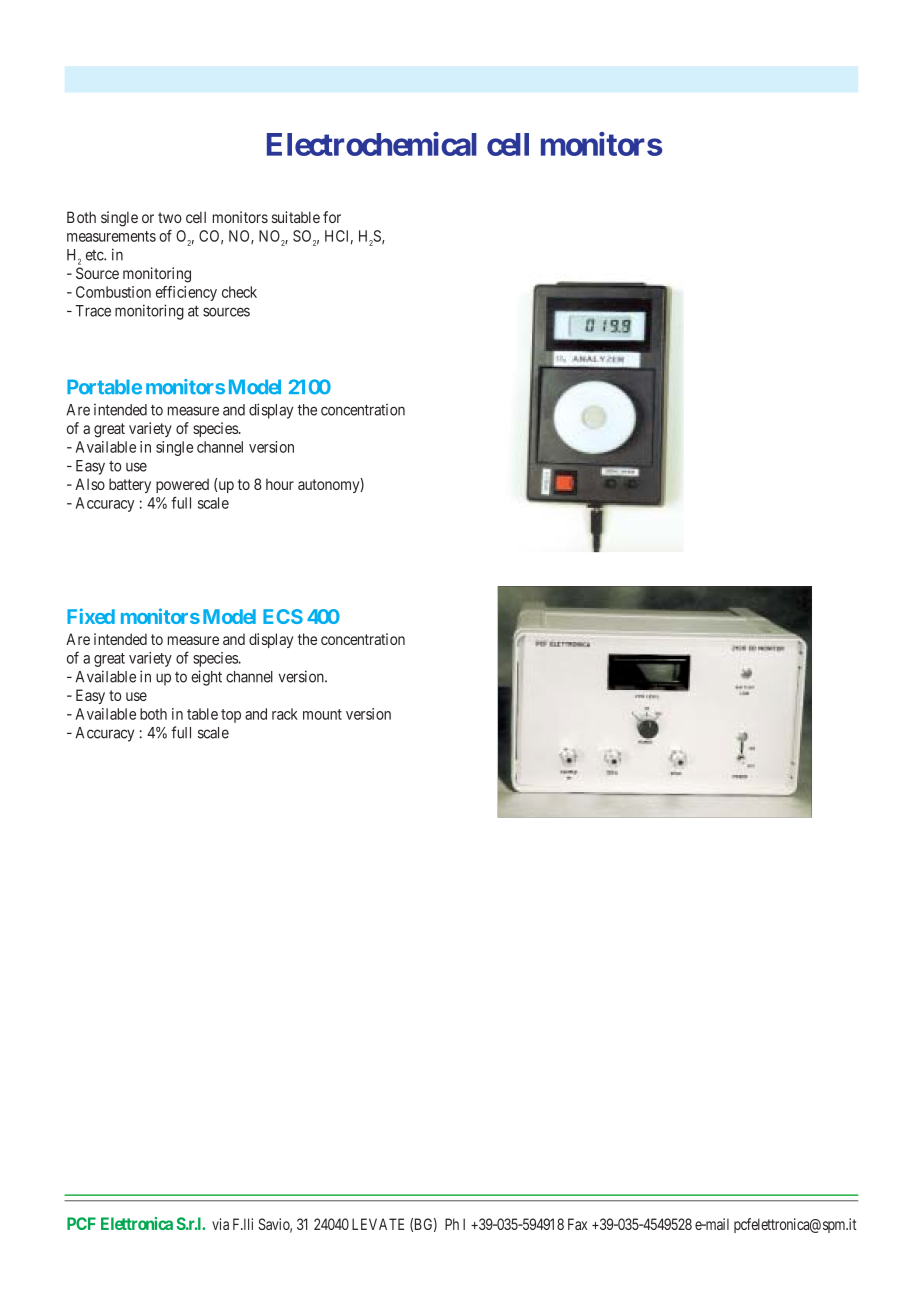 This page has width=924, height=1310. I want to click on eight, so click(206, 678).
